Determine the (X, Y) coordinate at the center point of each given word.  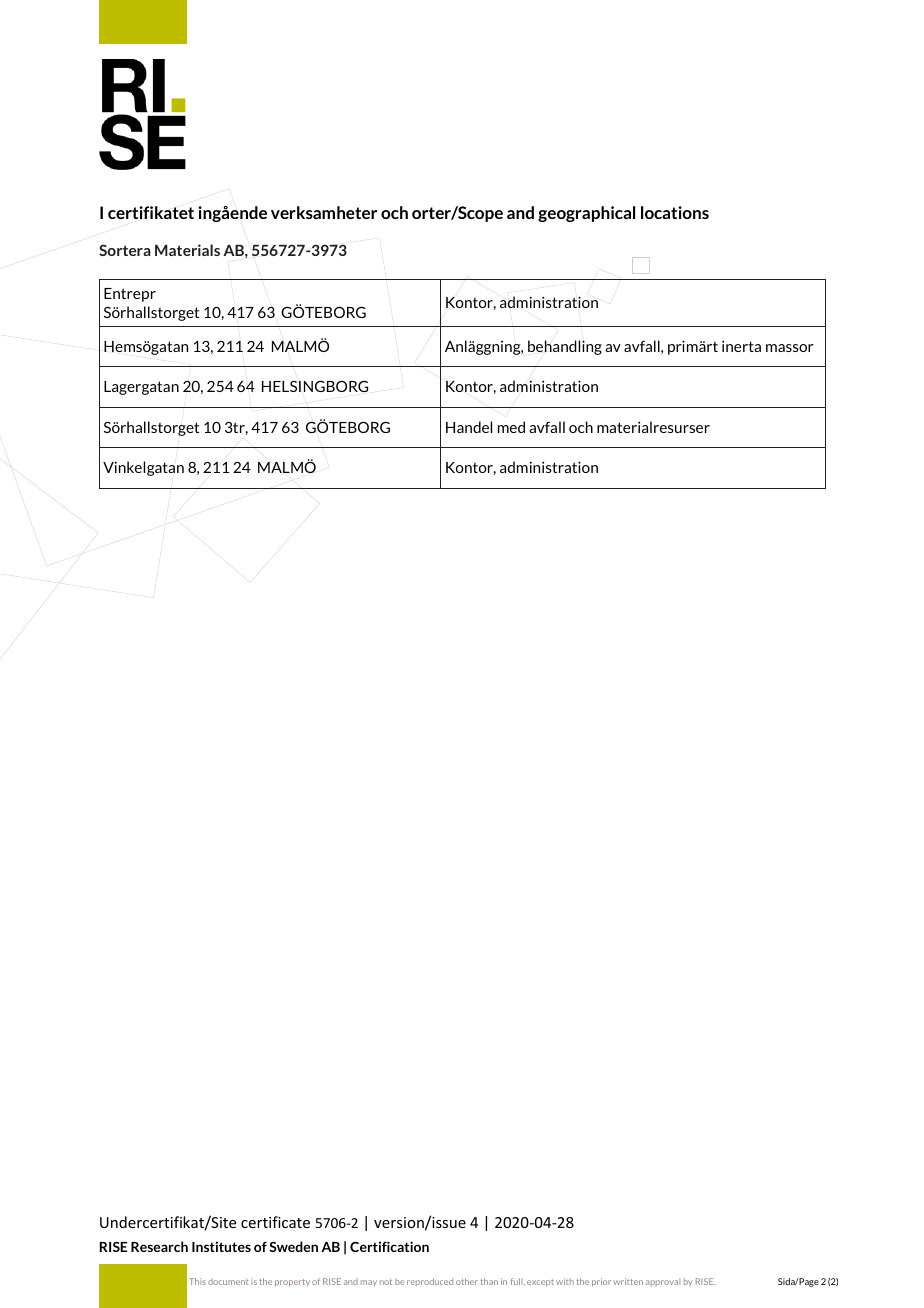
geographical (586, 214)
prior (601, 1282)
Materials (187, 250)
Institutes (221, 1246)
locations (675, 212)
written (628, 1281)
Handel (469, 427)
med (511, 427)
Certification (389, 1246)
